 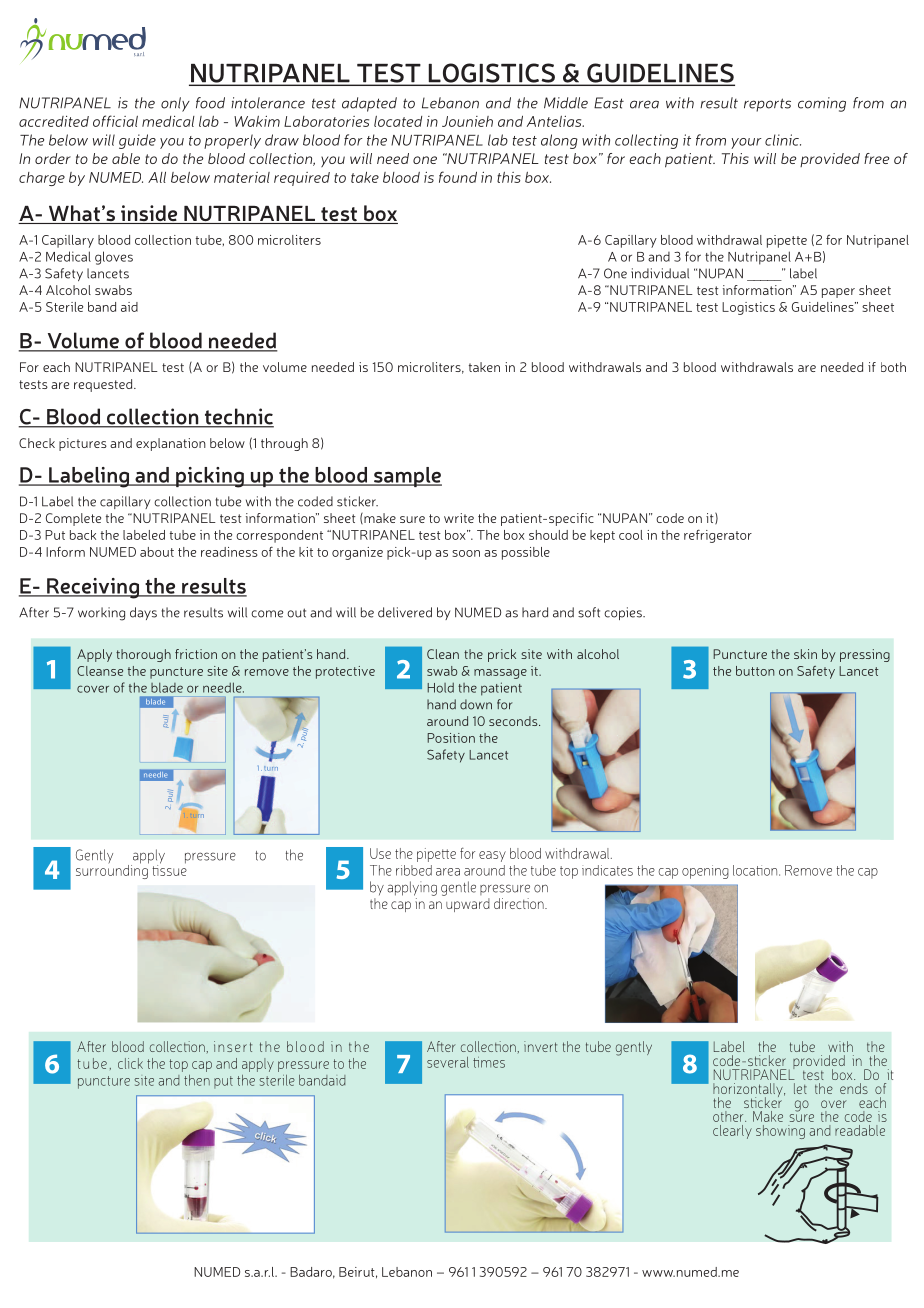 I want to click on days, so click(x=143, y=613).
